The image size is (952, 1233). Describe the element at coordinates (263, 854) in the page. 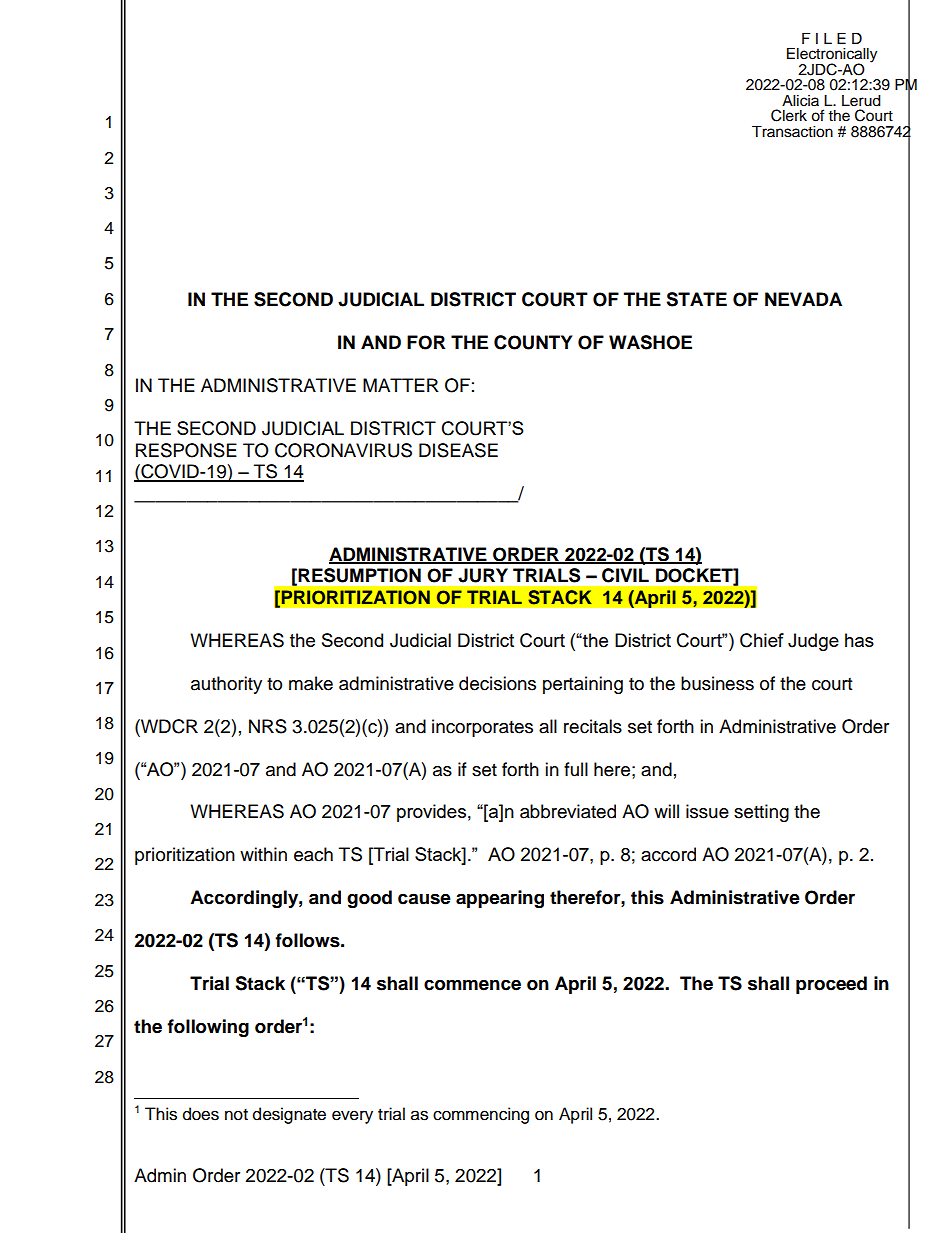

I see `within` at that location.
